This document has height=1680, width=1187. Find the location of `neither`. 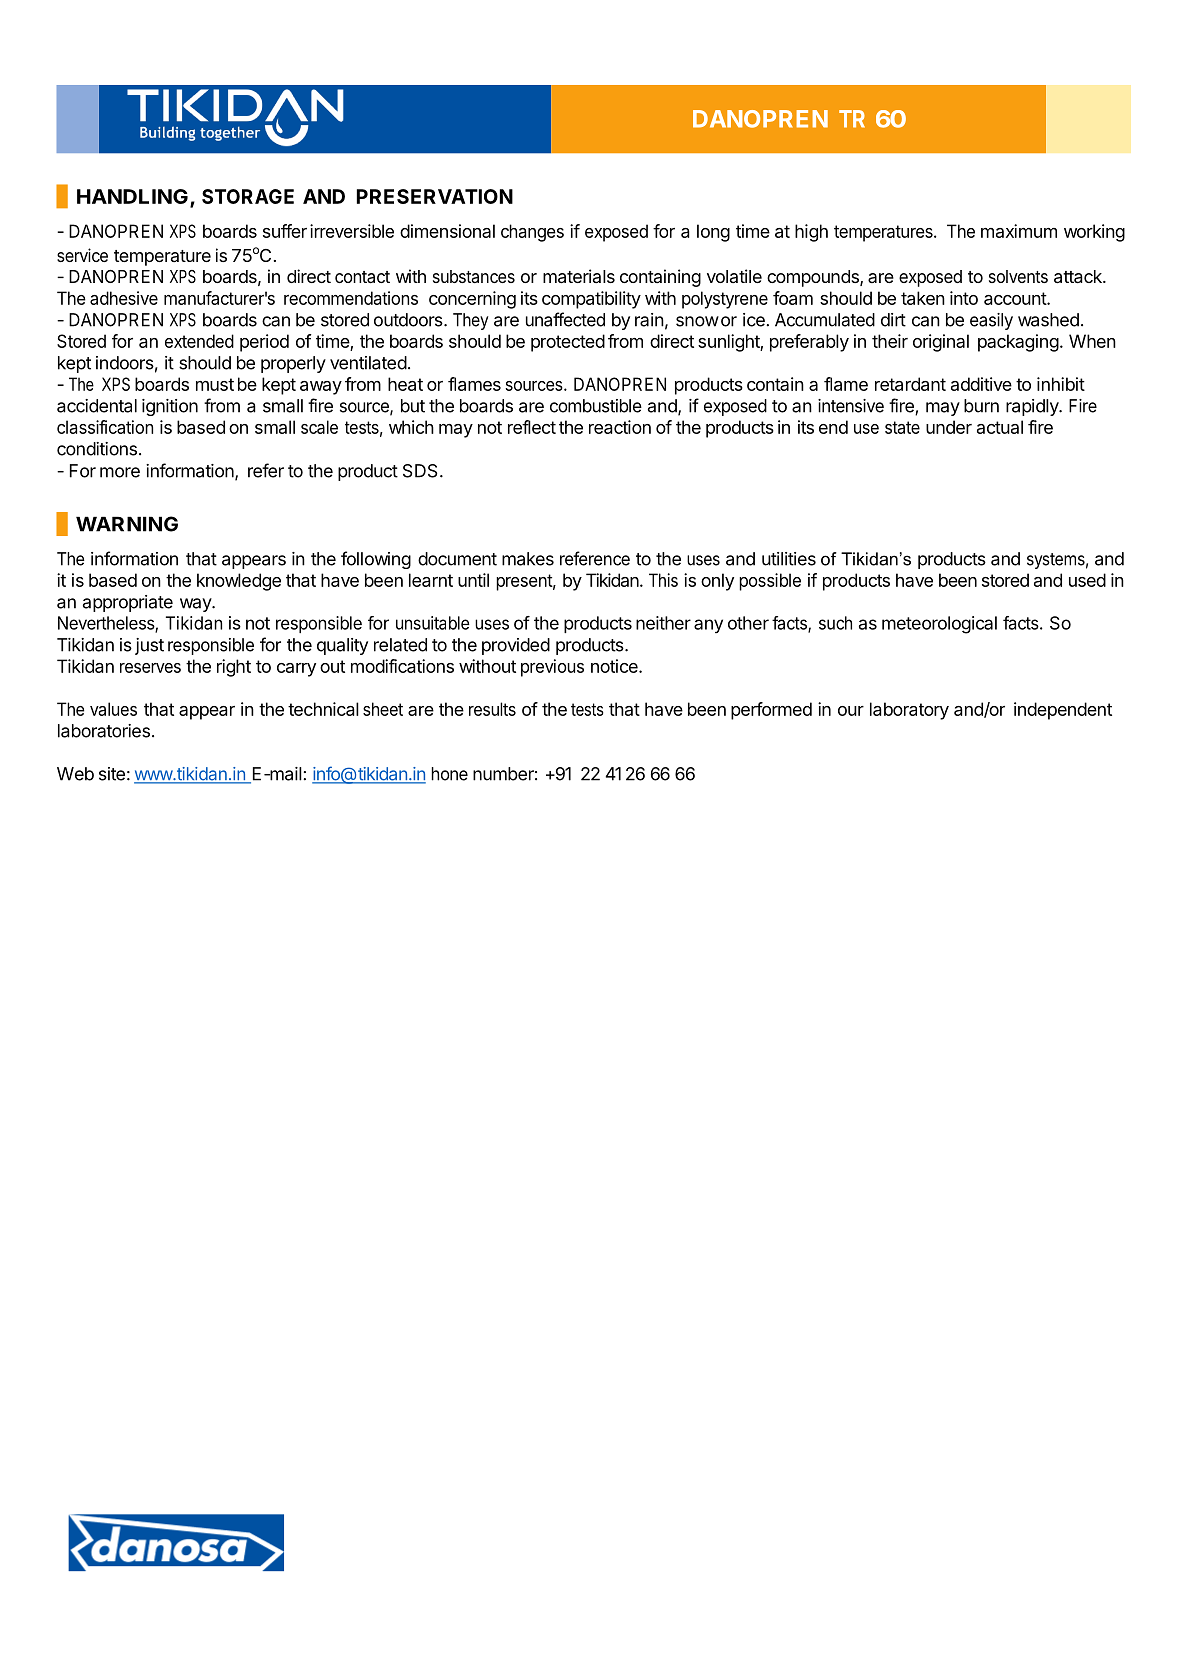

neither is located at coordinates (663, 623).
